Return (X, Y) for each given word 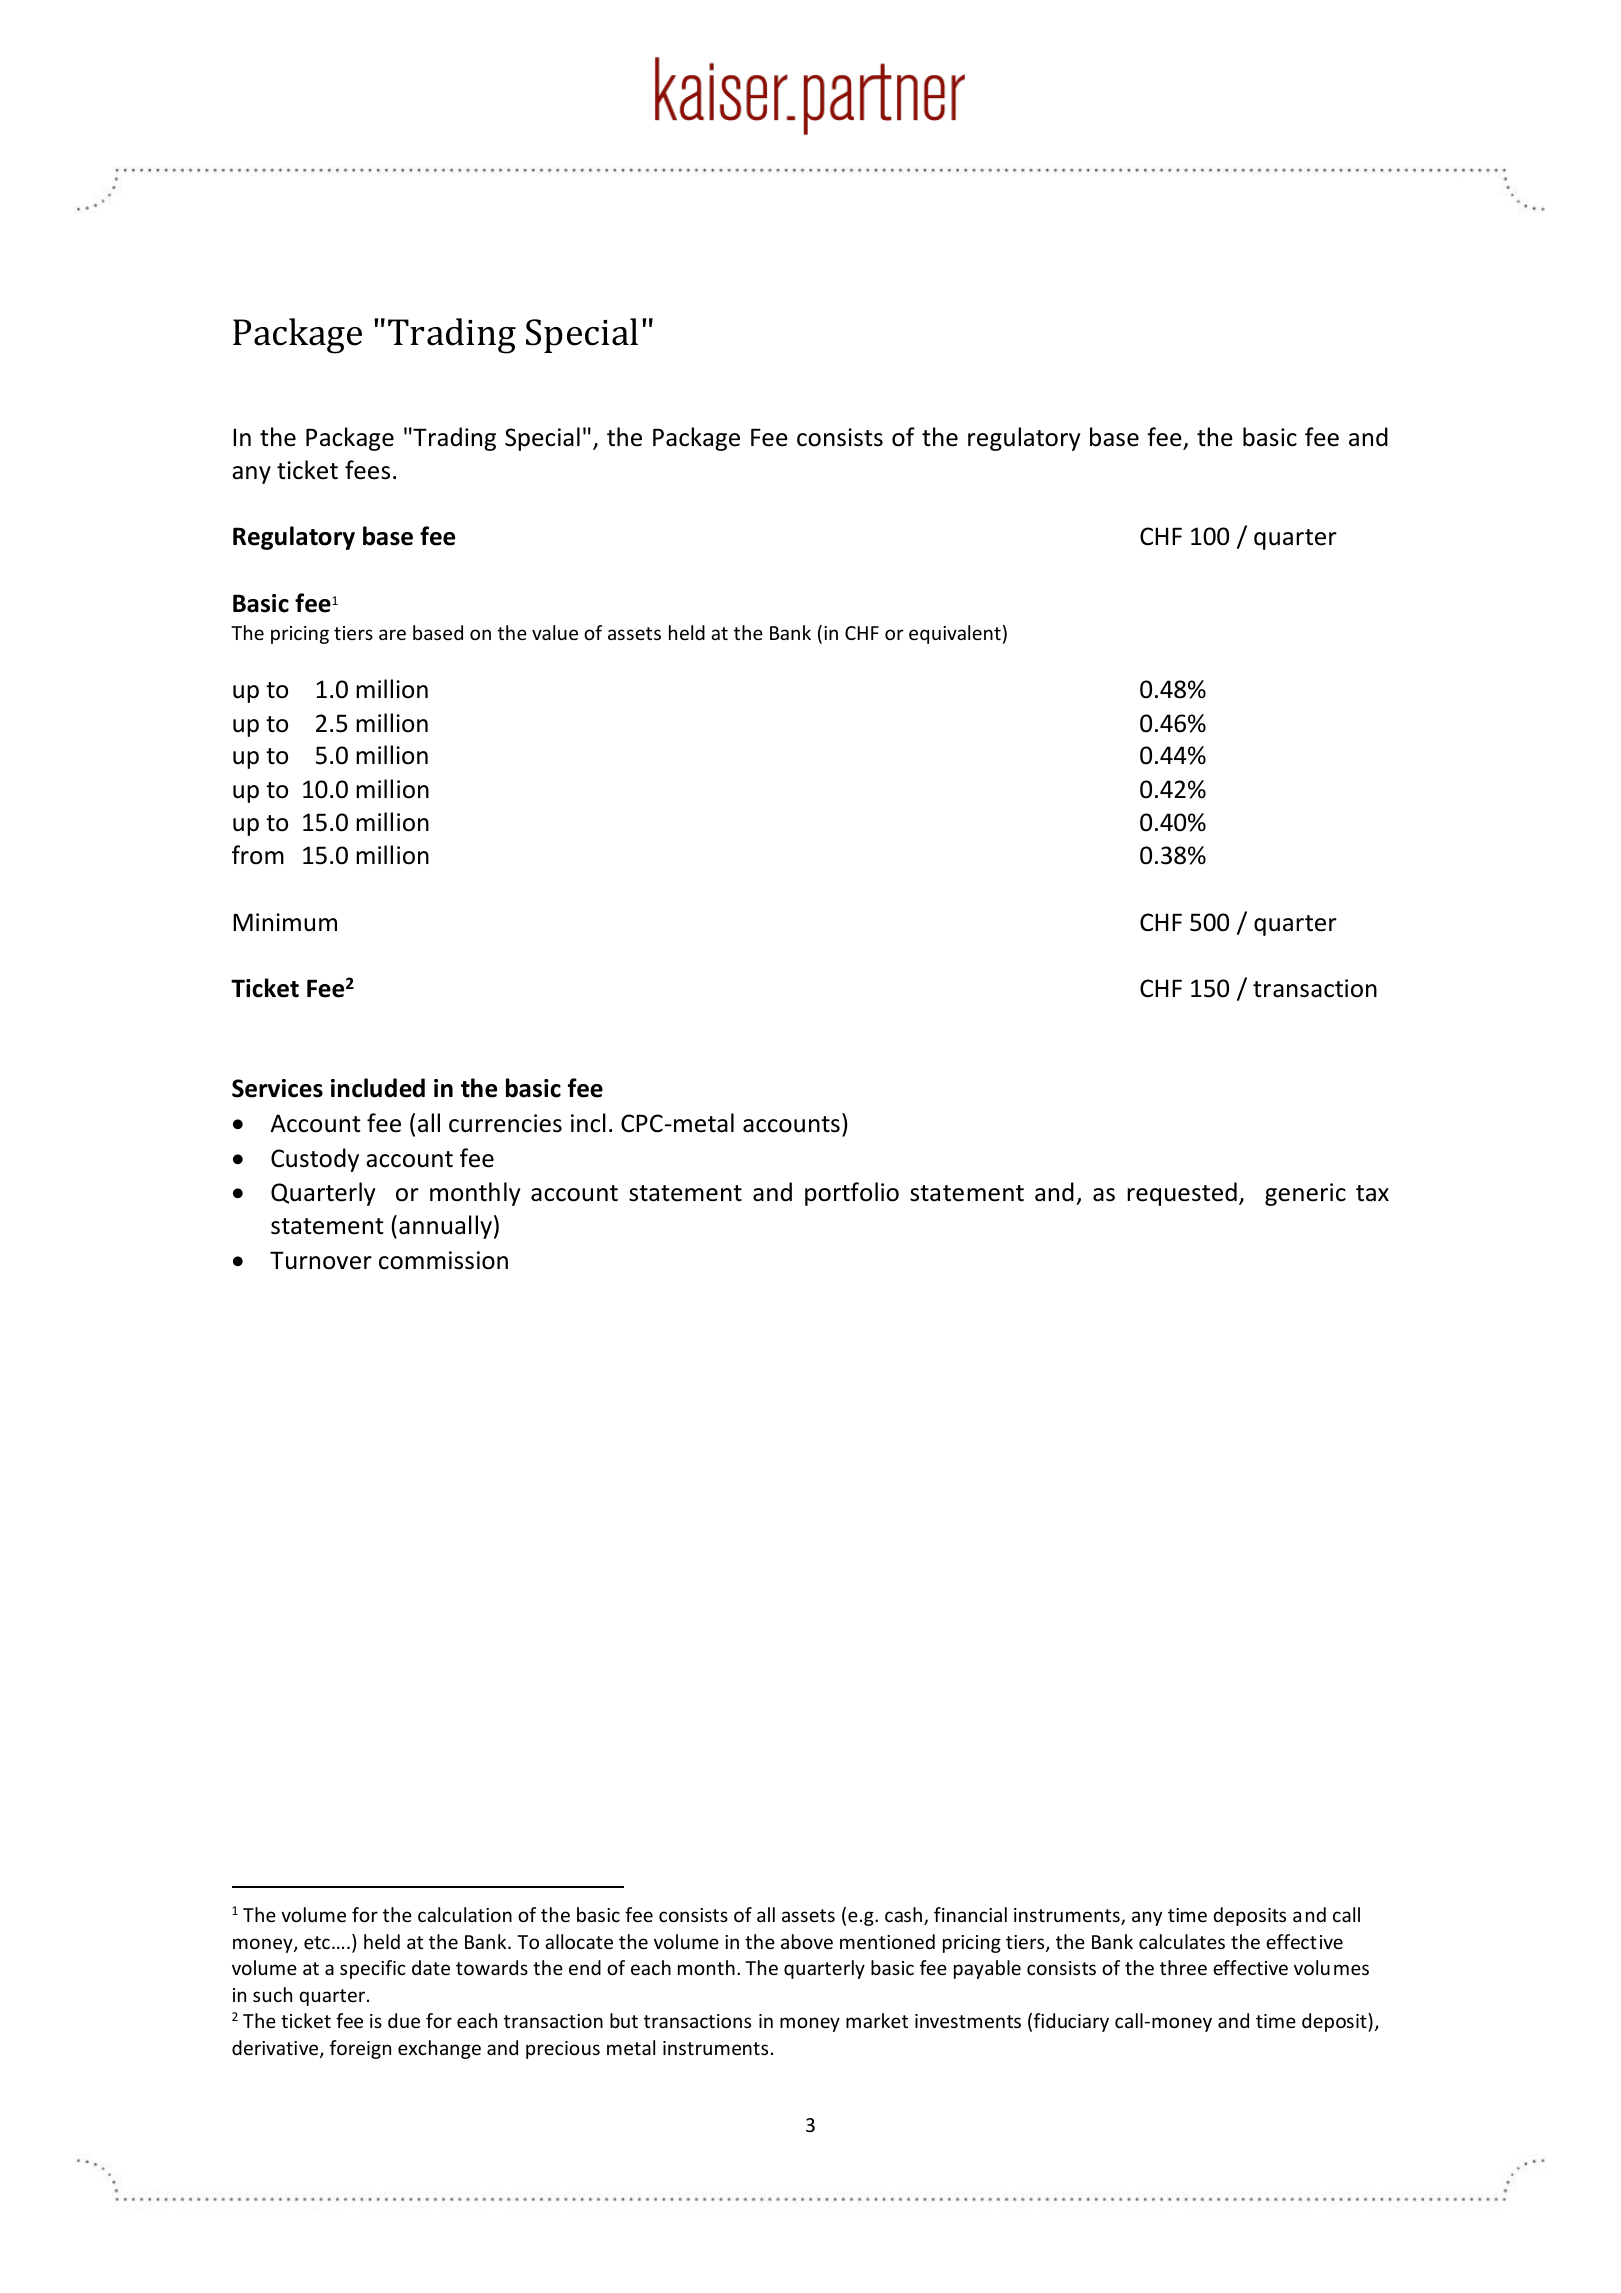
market (877, 2020)
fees (367, 470)
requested (1182, 1194)
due (404, 2020)
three (1183, 1967)
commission (443, 1260)
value (555, 632)
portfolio (852, 1194)
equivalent (955, 634)
